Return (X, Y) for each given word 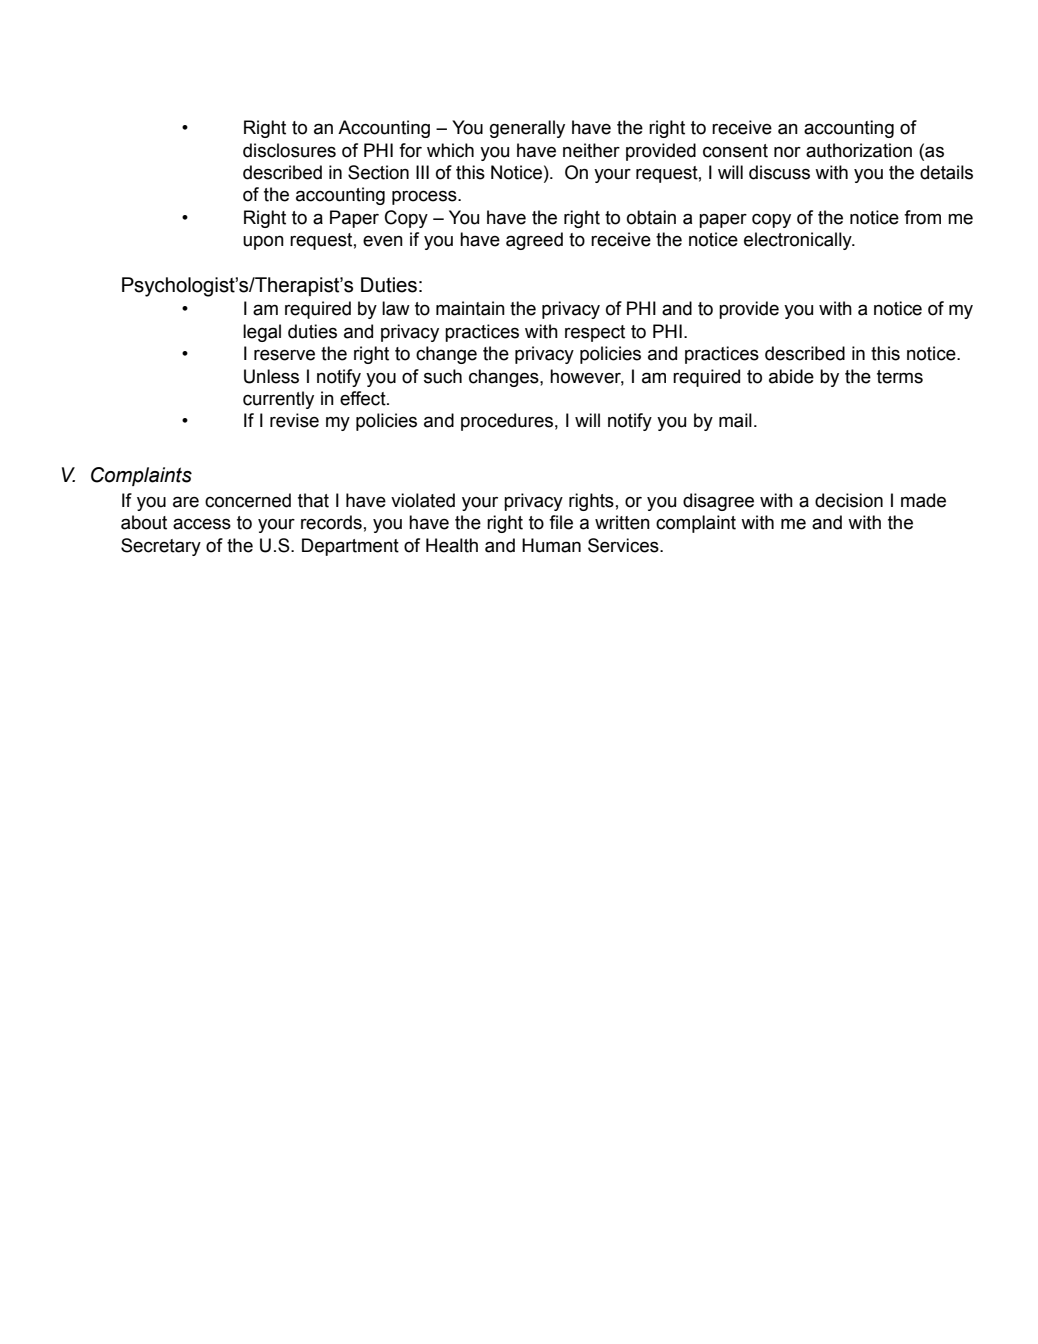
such (443, 376)
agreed (534, 241)
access (202, 524)
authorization (859, 150)
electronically (799, 241)
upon (263, 242)
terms (900, 377)
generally (527, 129)
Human (551, 545)
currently (278, 400)
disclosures (289, 150)
